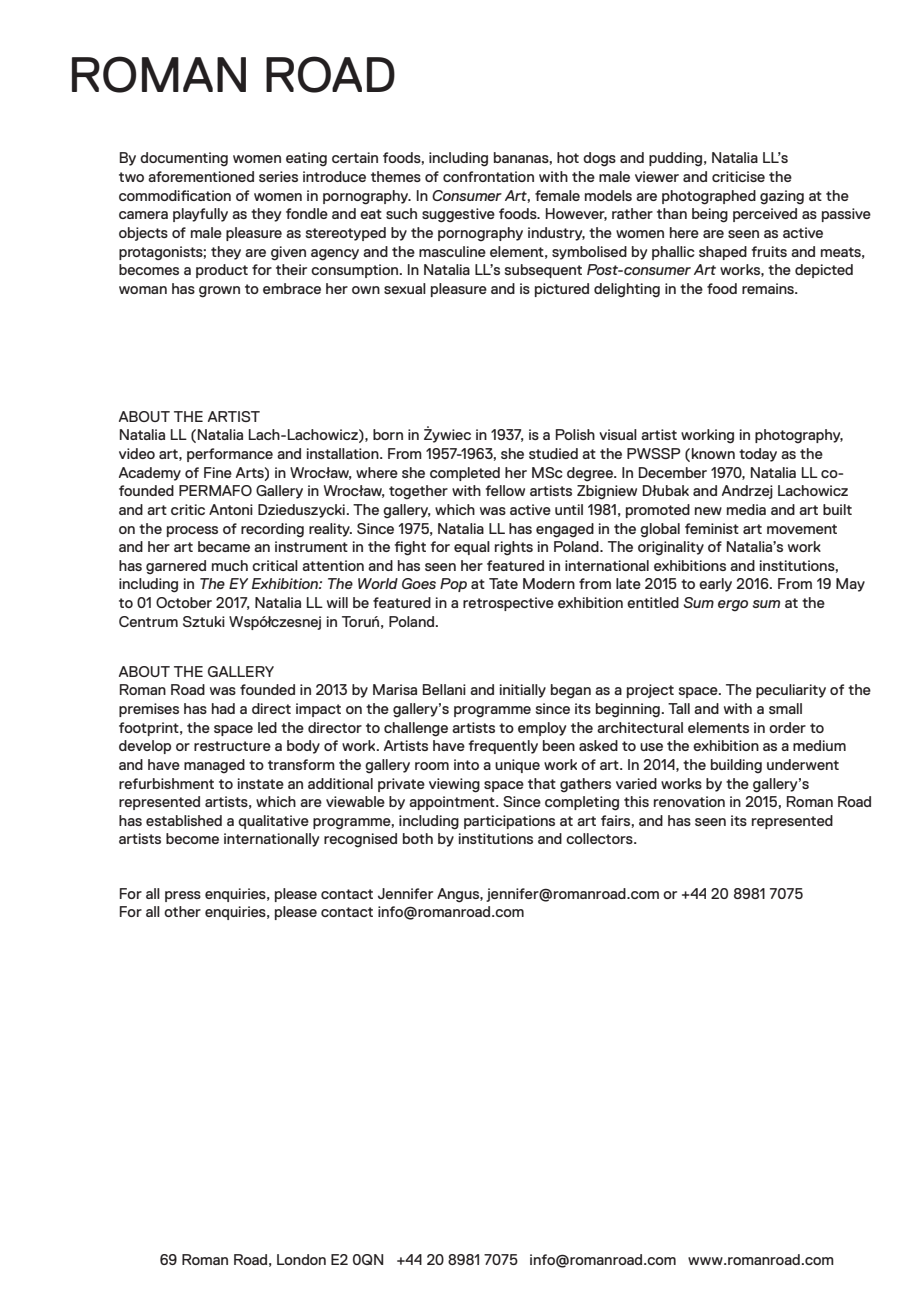  What do you see at coordinates (600, 838) in the page?
I see `collectors` at bounding box center [600, 838].
